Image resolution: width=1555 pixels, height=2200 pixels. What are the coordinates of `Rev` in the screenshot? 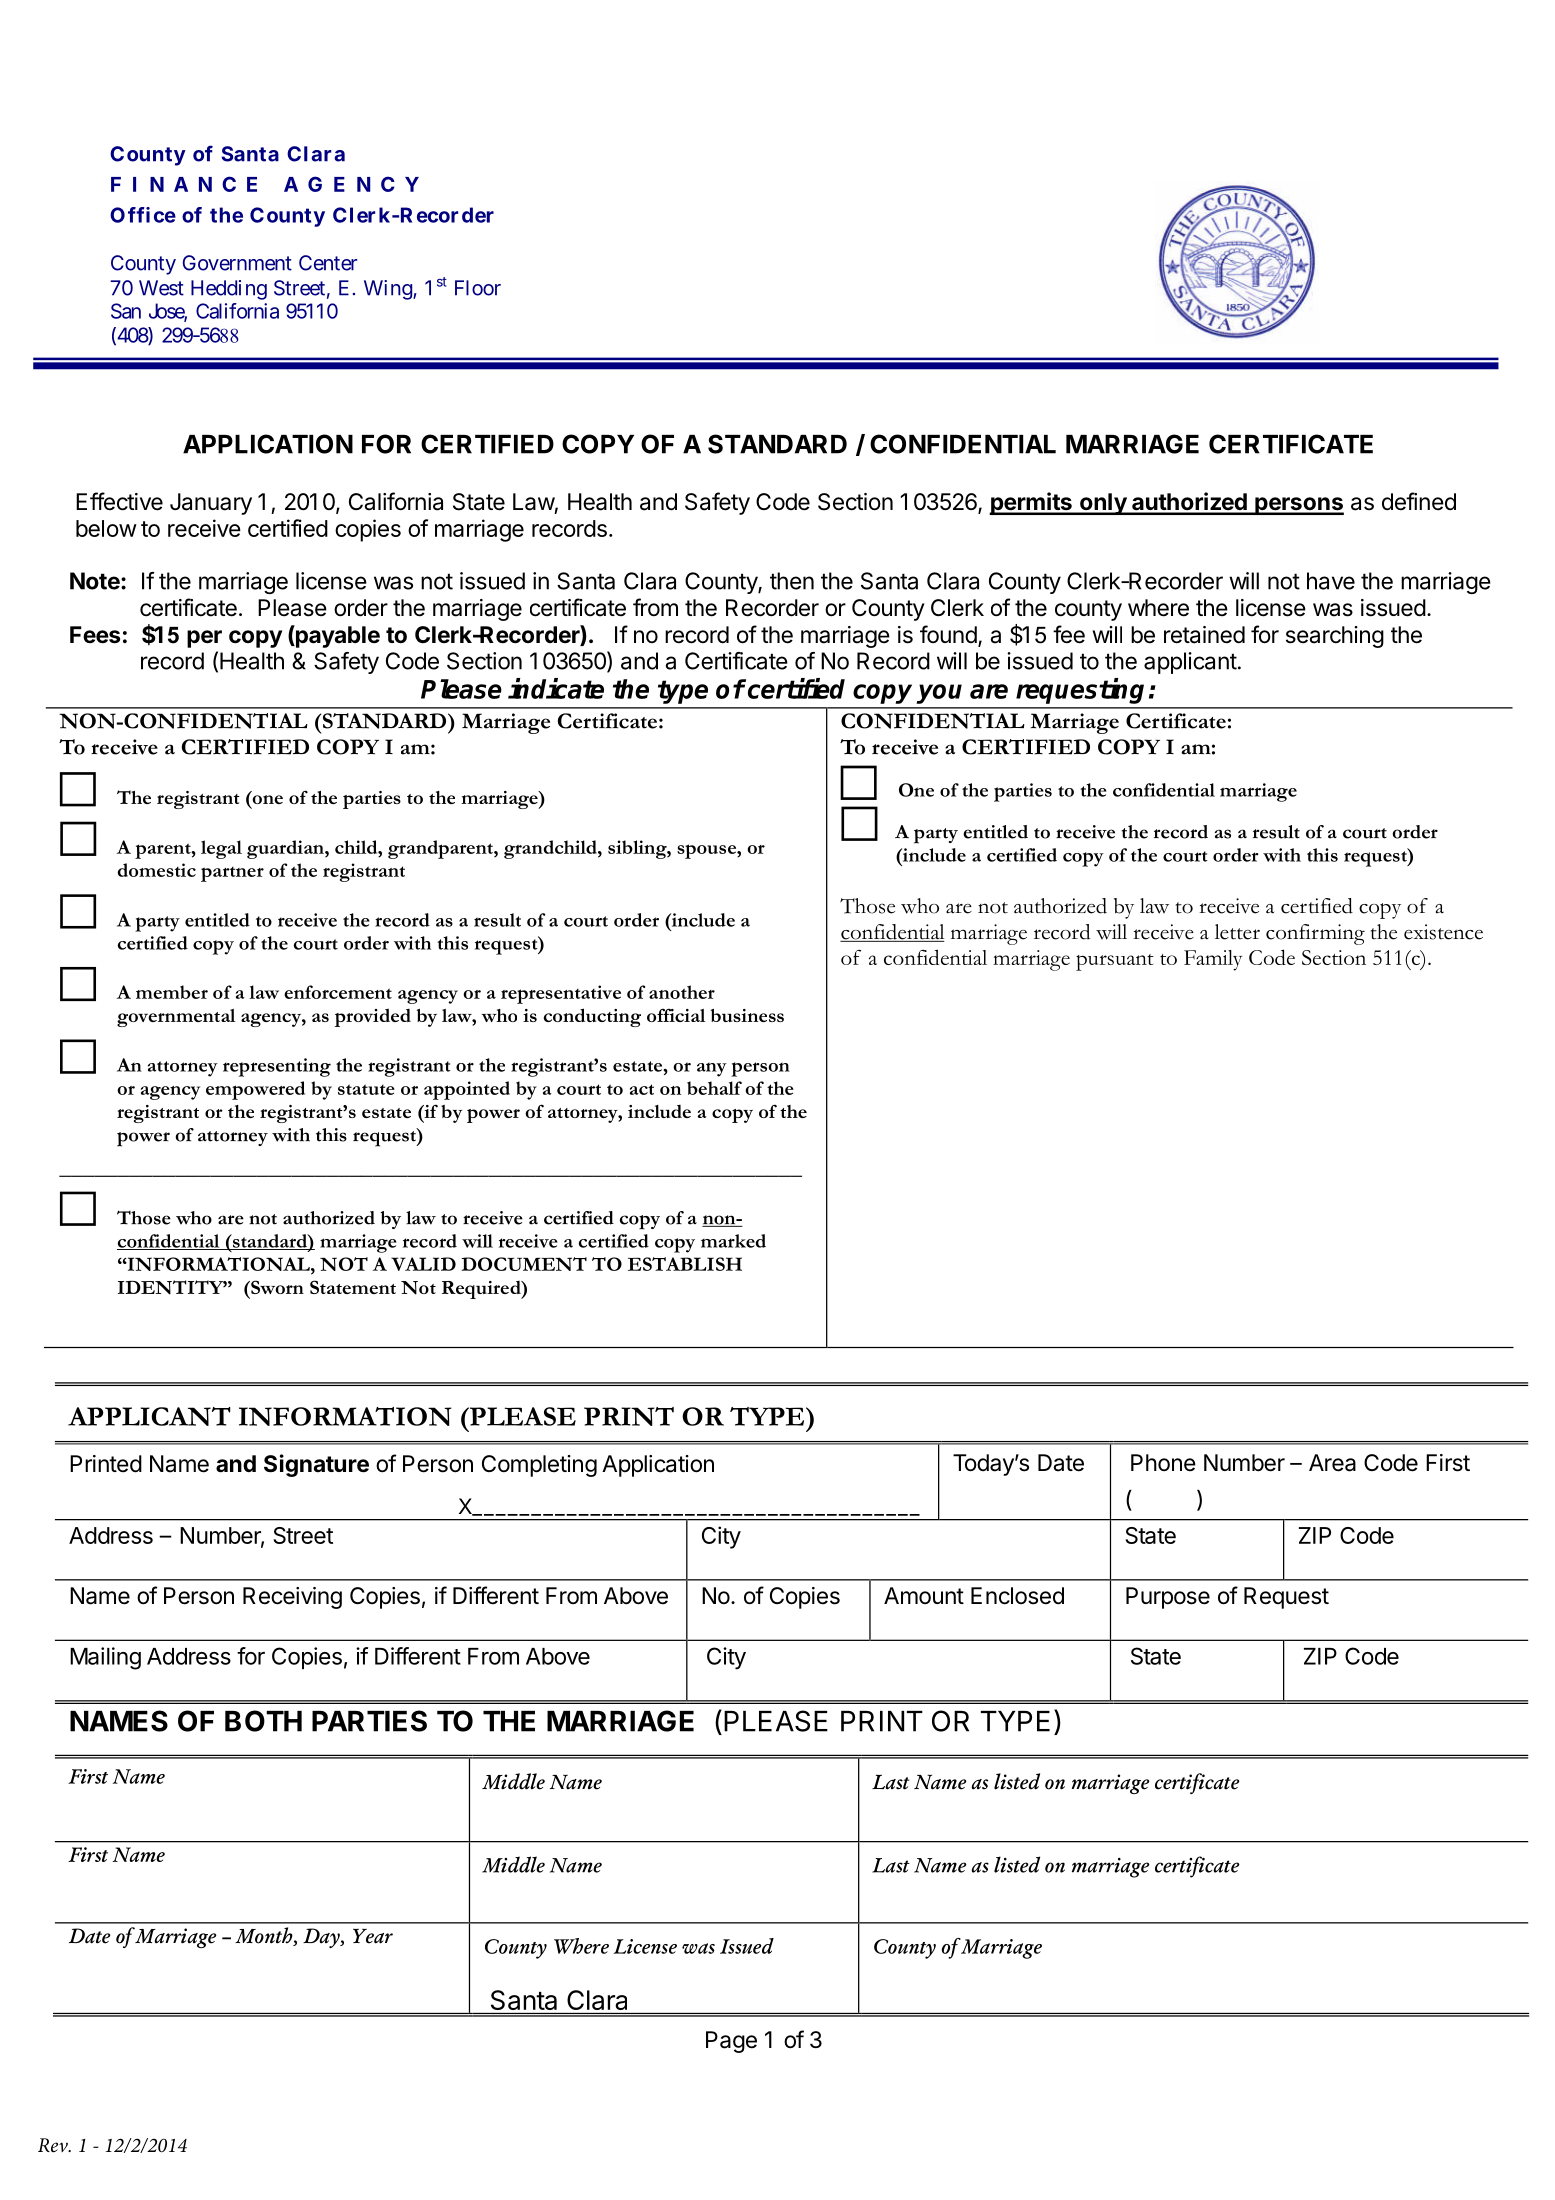 It's located at (54, 2145).
